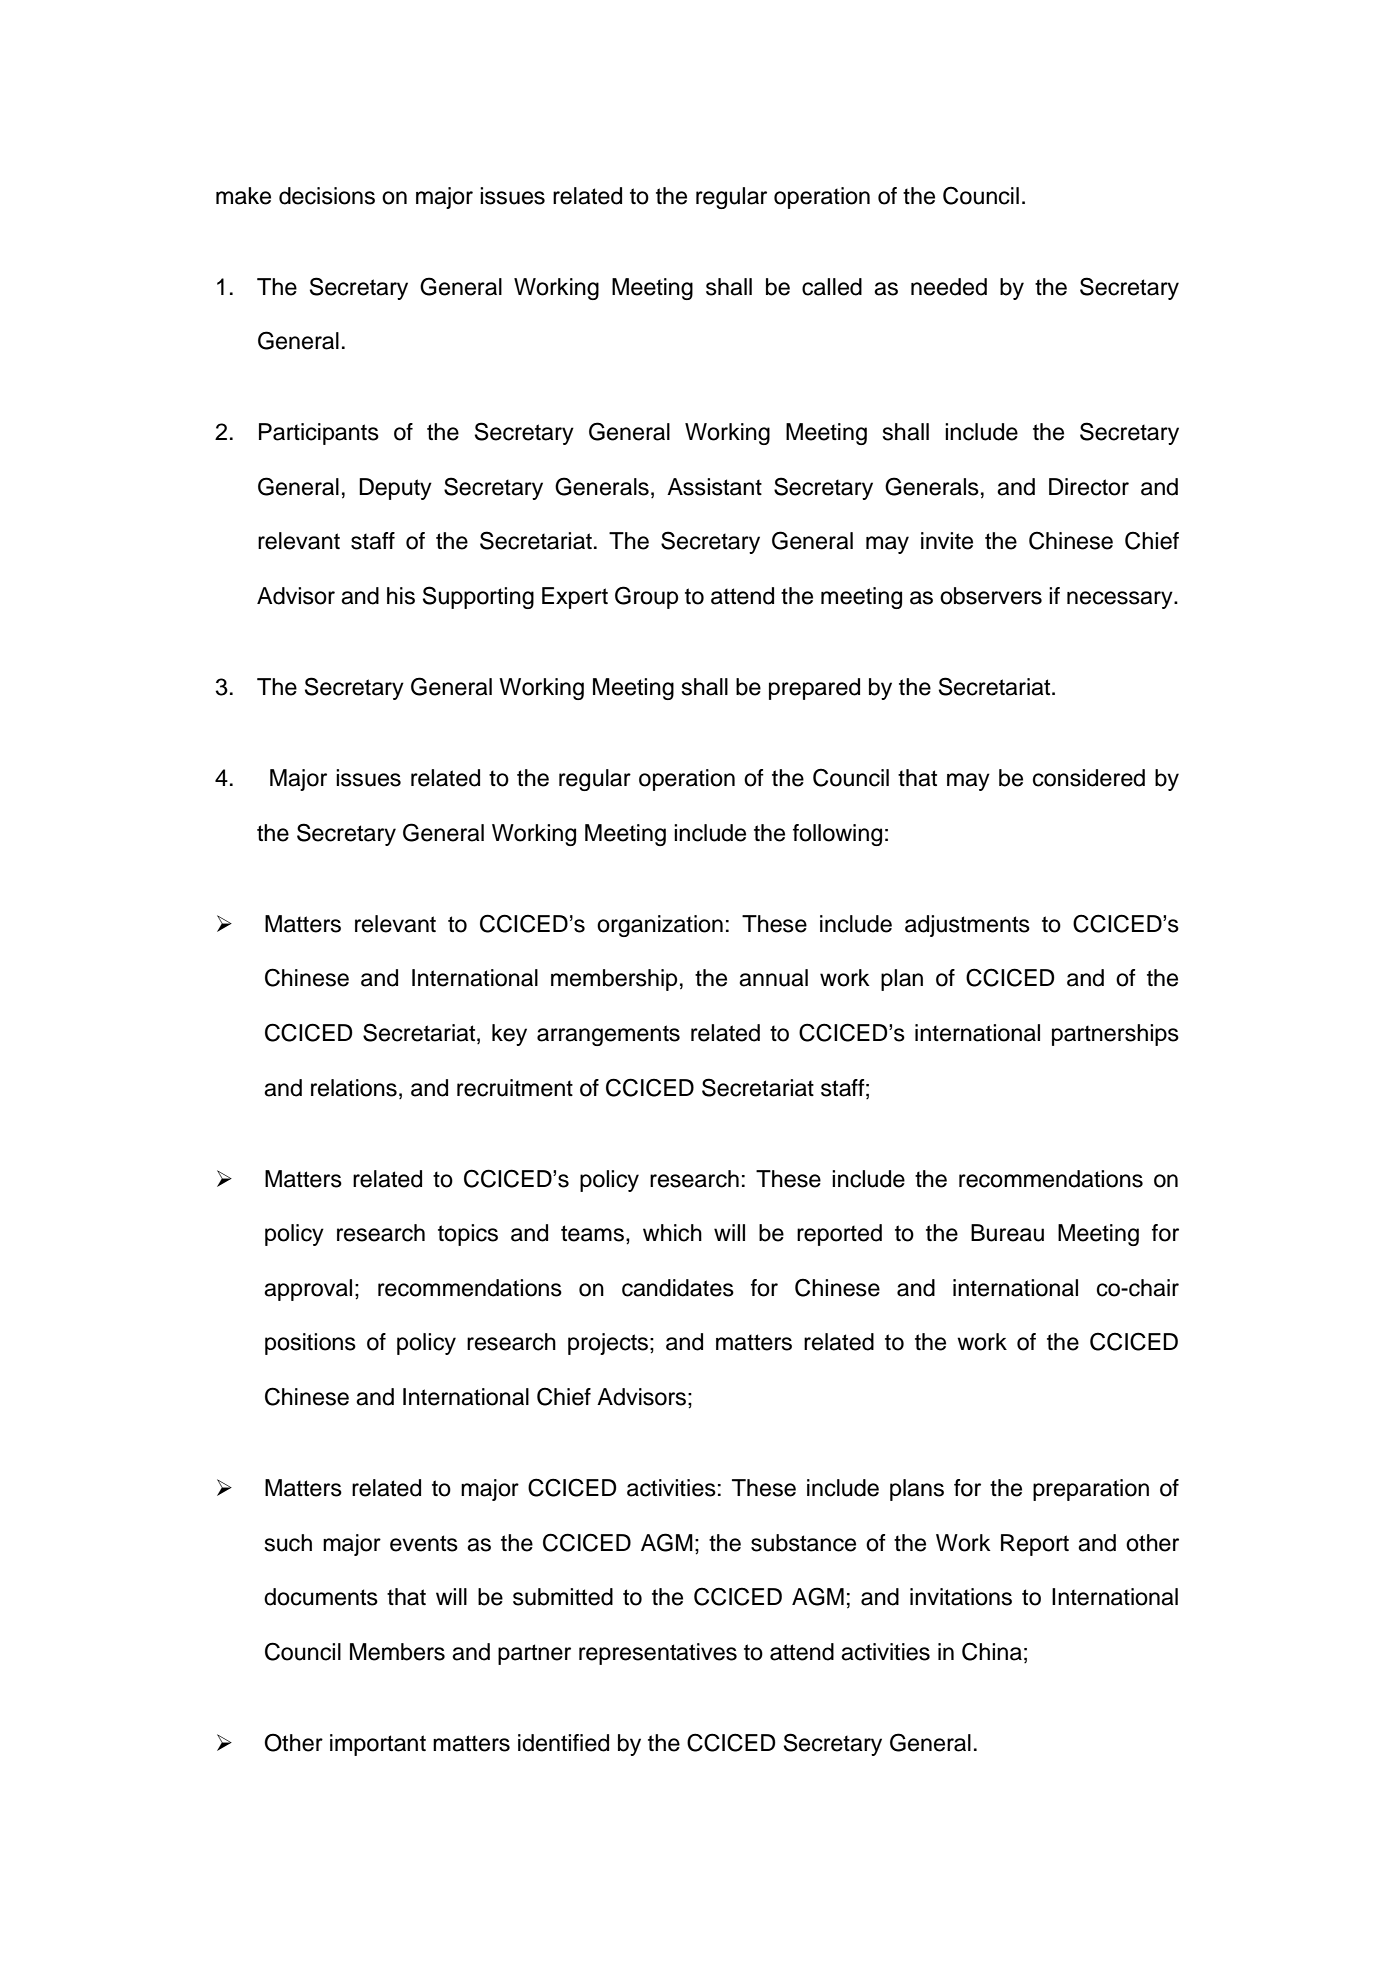 The image size is (1389, 1965). What do you see at coordinates (992, 1651) in the screenshot?
I see `China` at bounding box center [992, 1651].
